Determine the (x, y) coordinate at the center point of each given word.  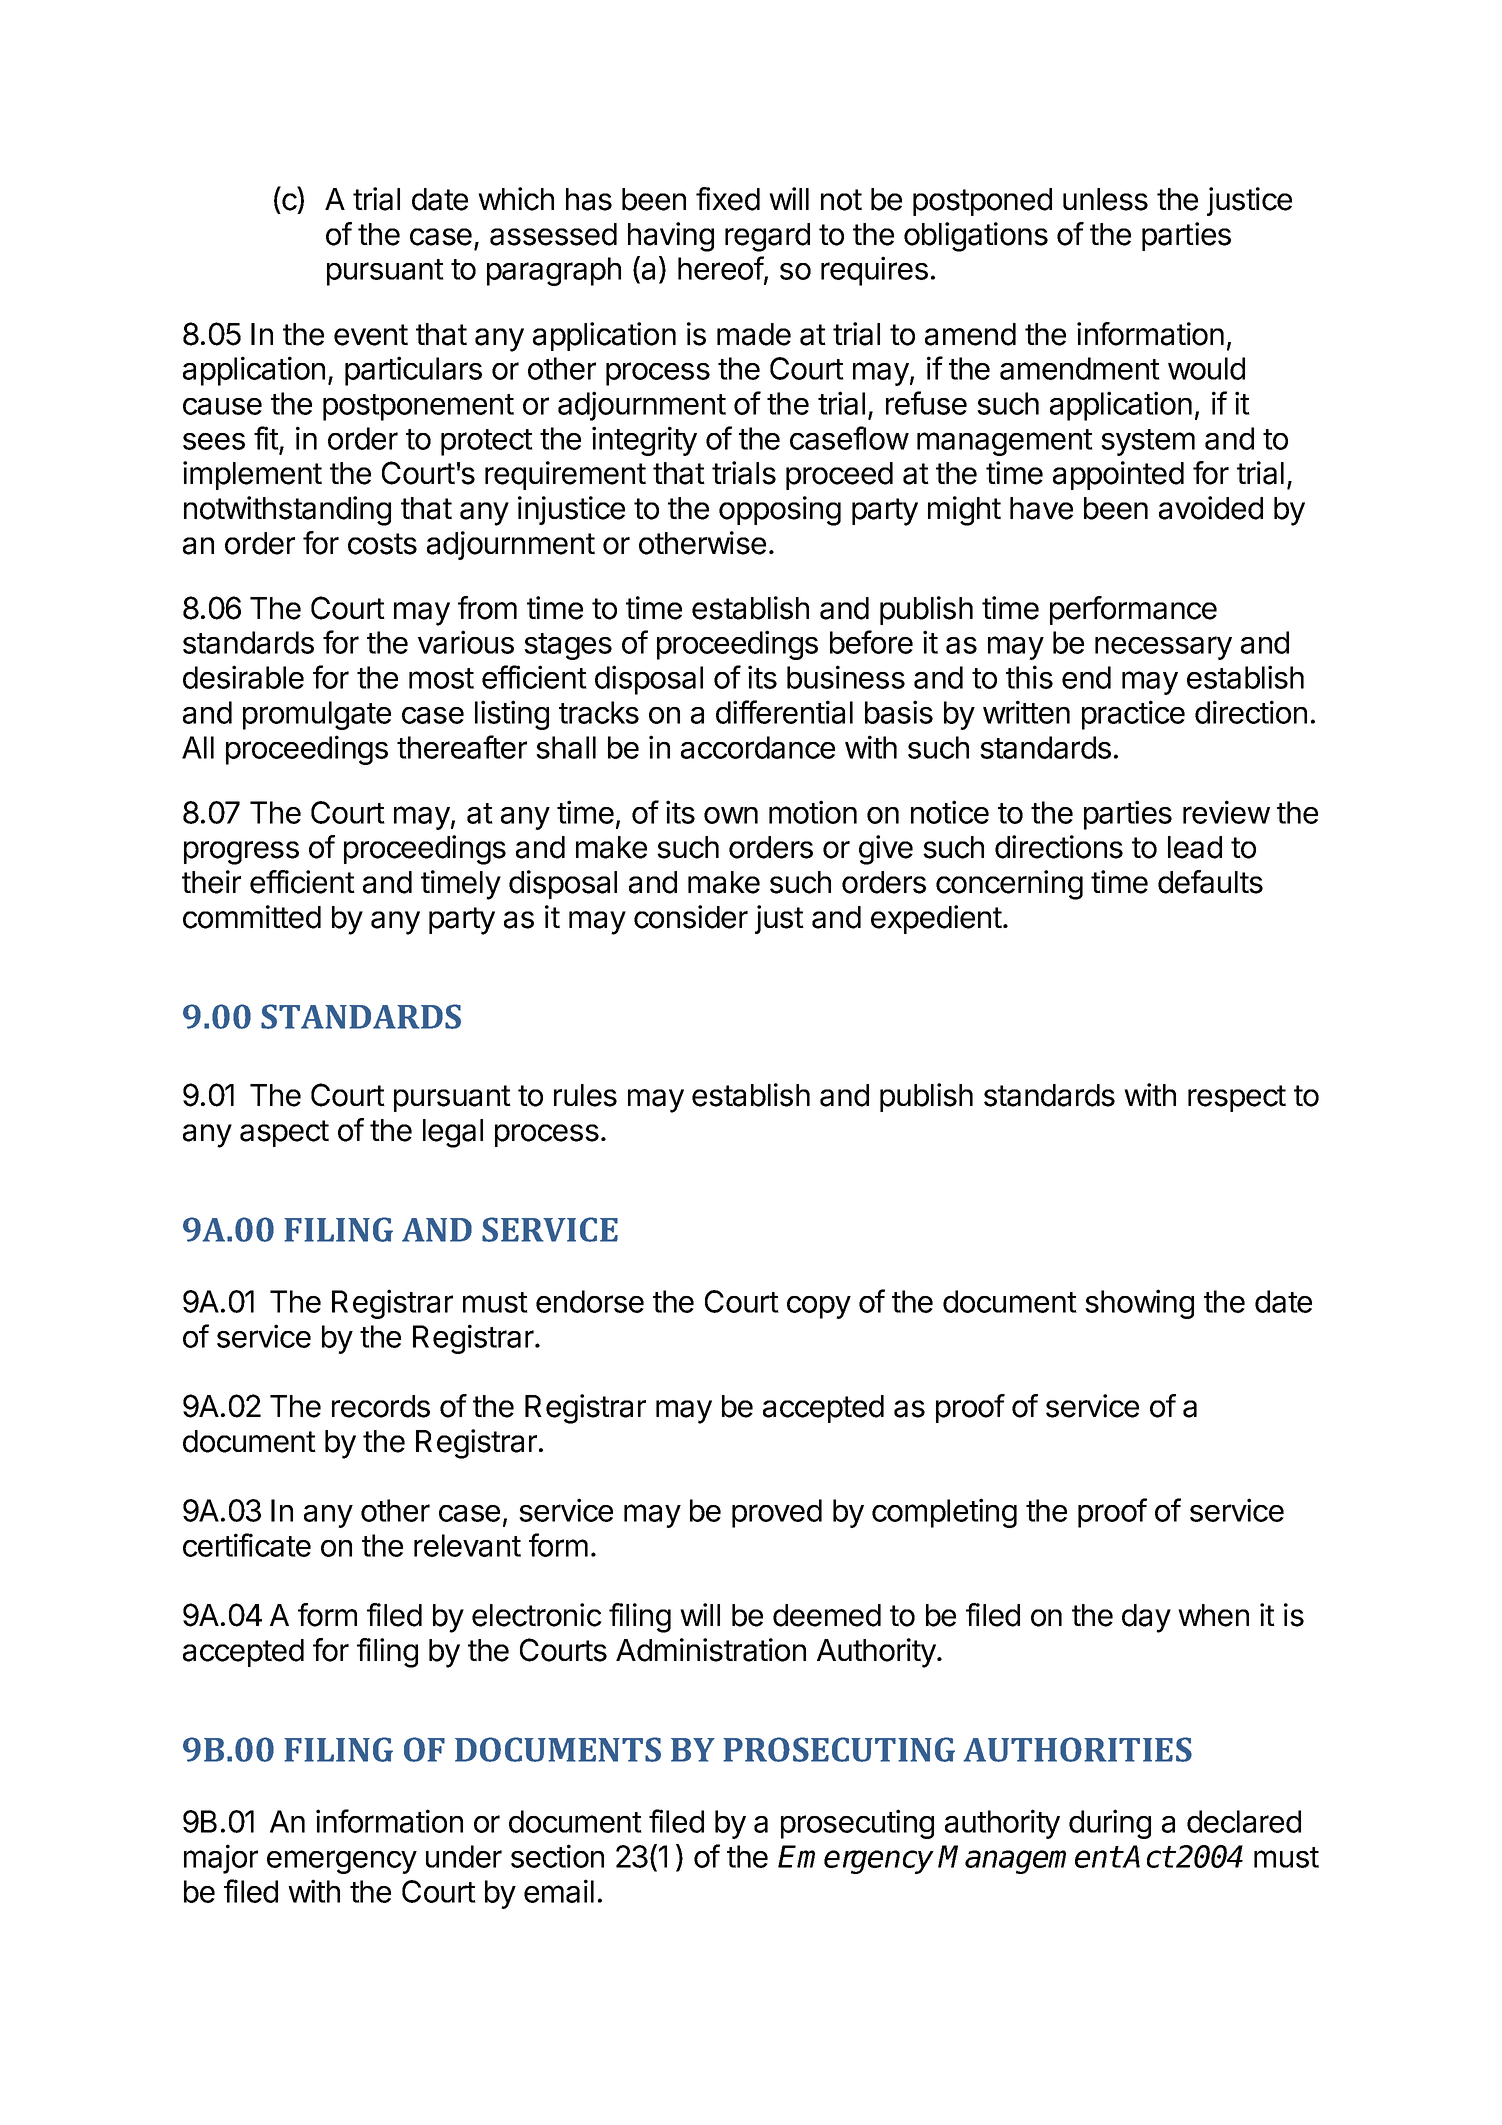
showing (1139, 1304)
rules (585, 1095)
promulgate (317, 715)
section (557, 1856)
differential (784, 712)
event (371, 335)
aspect (284, 1133)
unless (1105, 199)
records (381, 1406)
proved (777, 1513)
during (1110, 1824)
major (221, 1859)
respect (1237, 1098)
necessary (1163, 648)
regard (767, 237)
